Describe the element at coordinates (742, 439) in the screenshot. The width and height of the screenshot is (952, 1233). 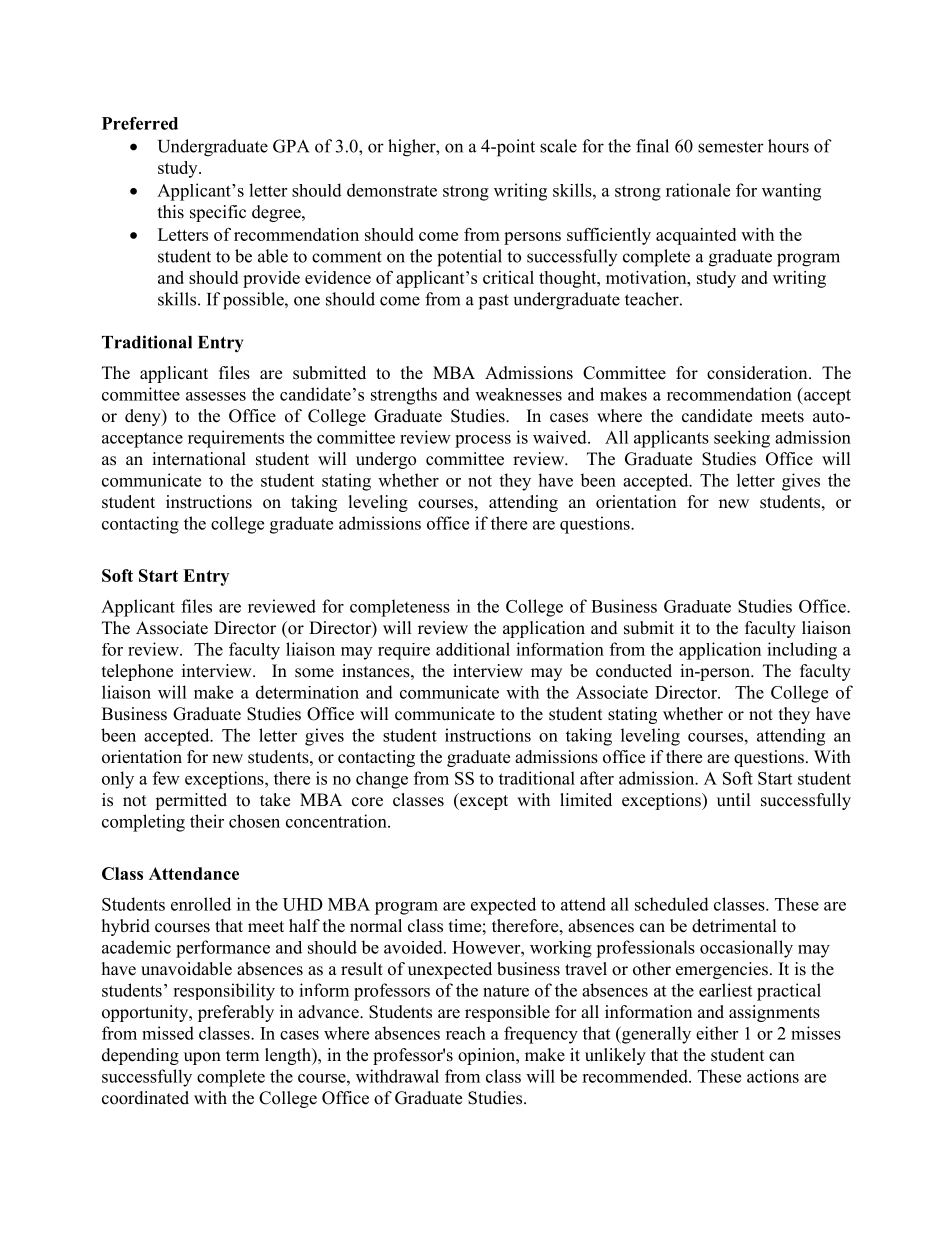
I see `seeking` at that location.
